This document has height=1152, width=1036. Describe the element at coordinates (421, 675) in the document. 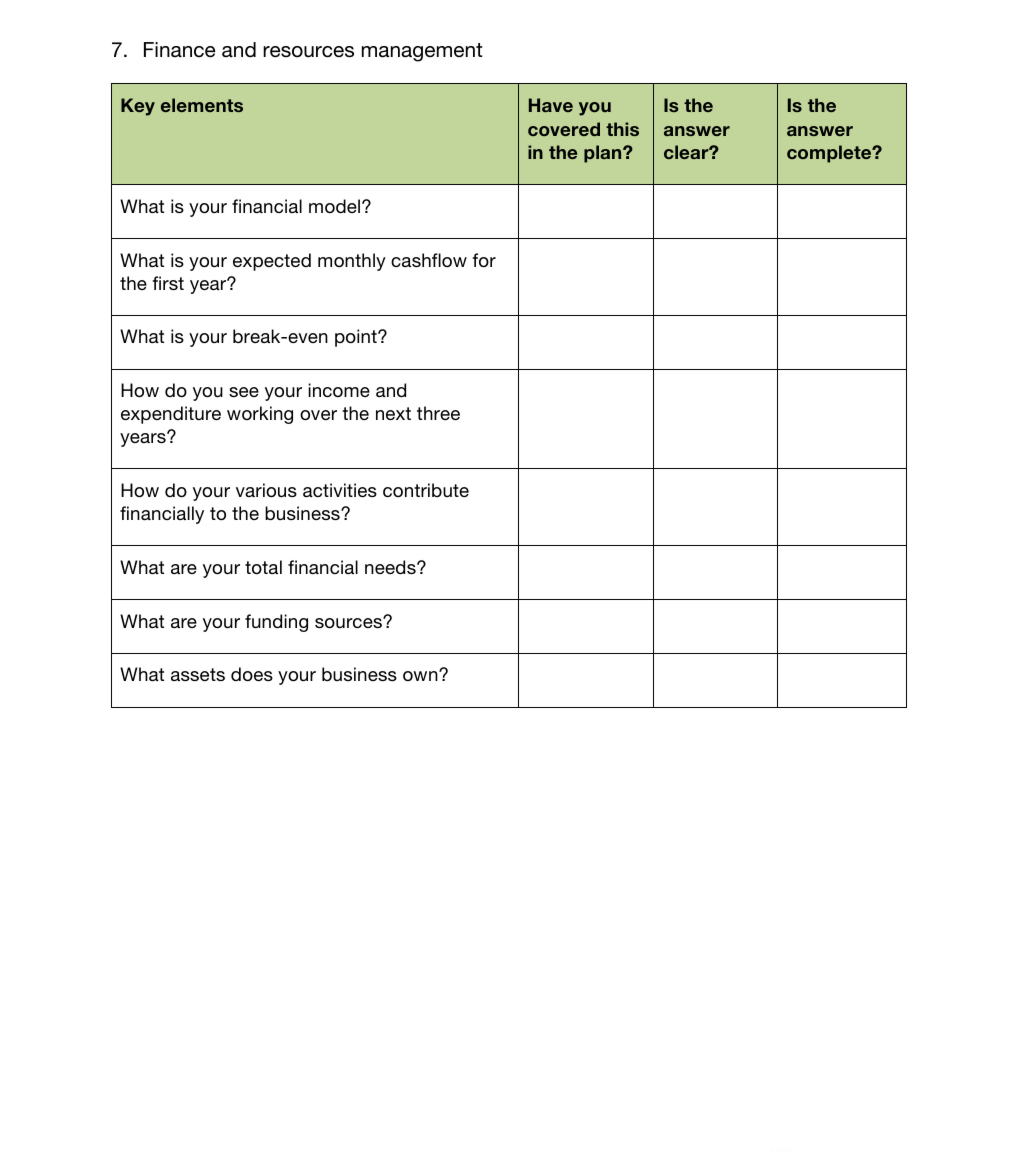

I see `own` at that location.
